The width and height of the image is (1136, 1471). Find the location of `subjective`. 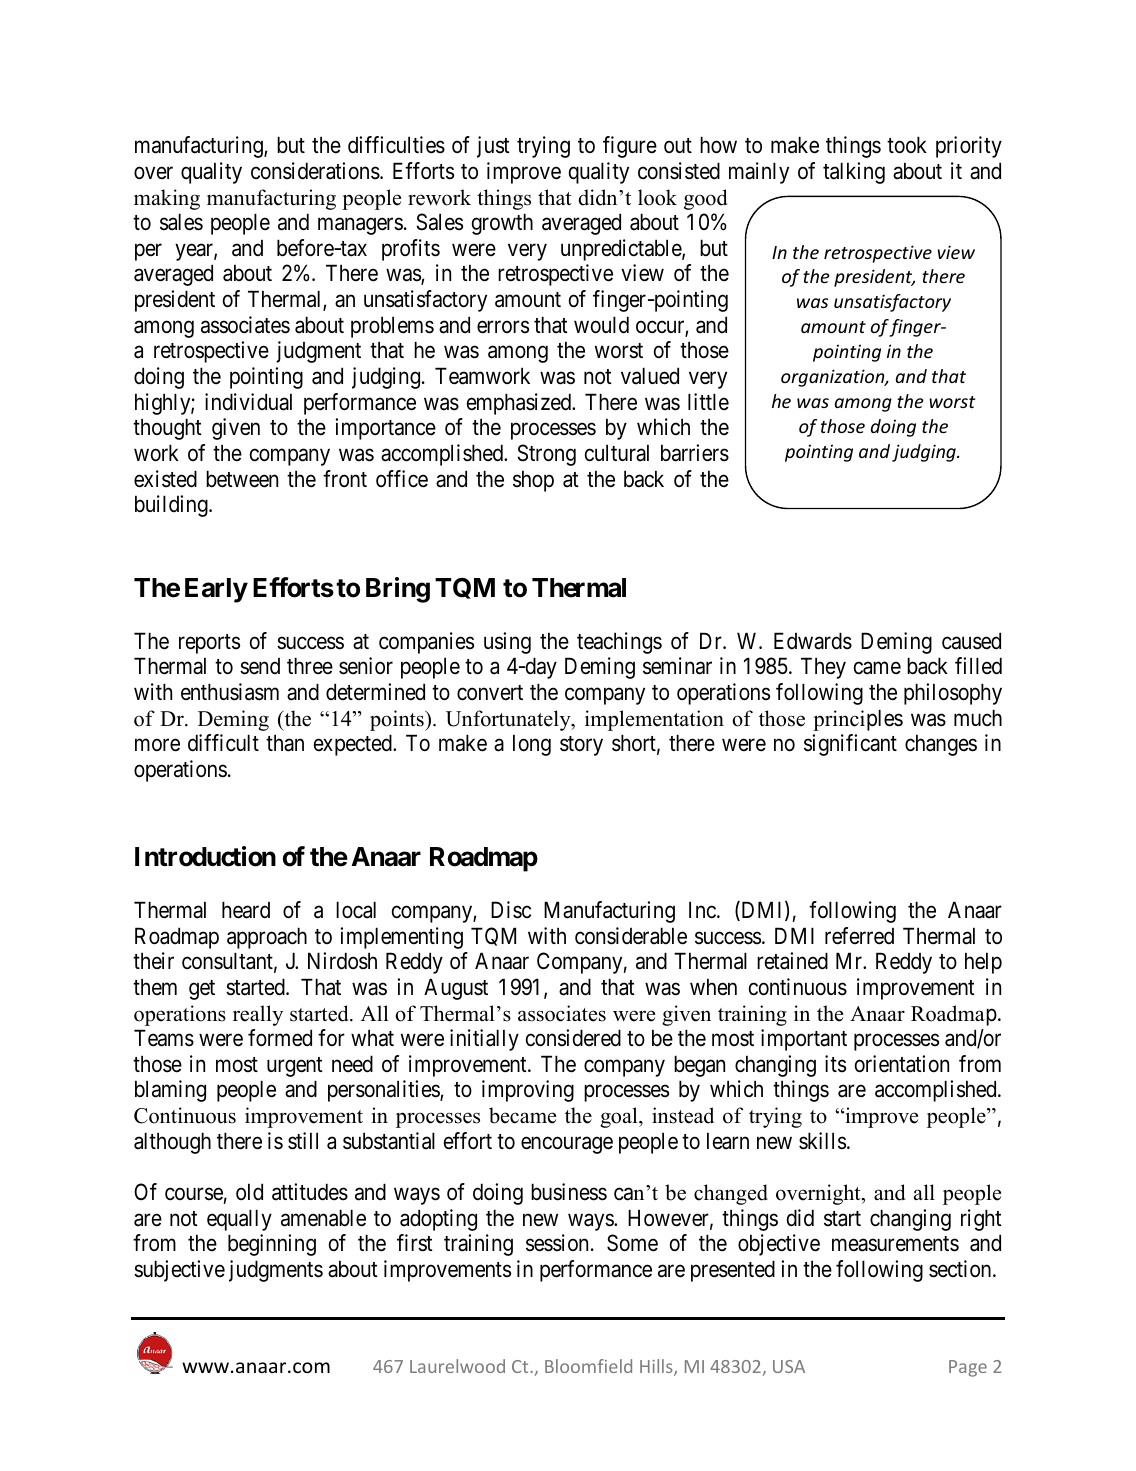

subjective is located at coordinates (179, 1271).
